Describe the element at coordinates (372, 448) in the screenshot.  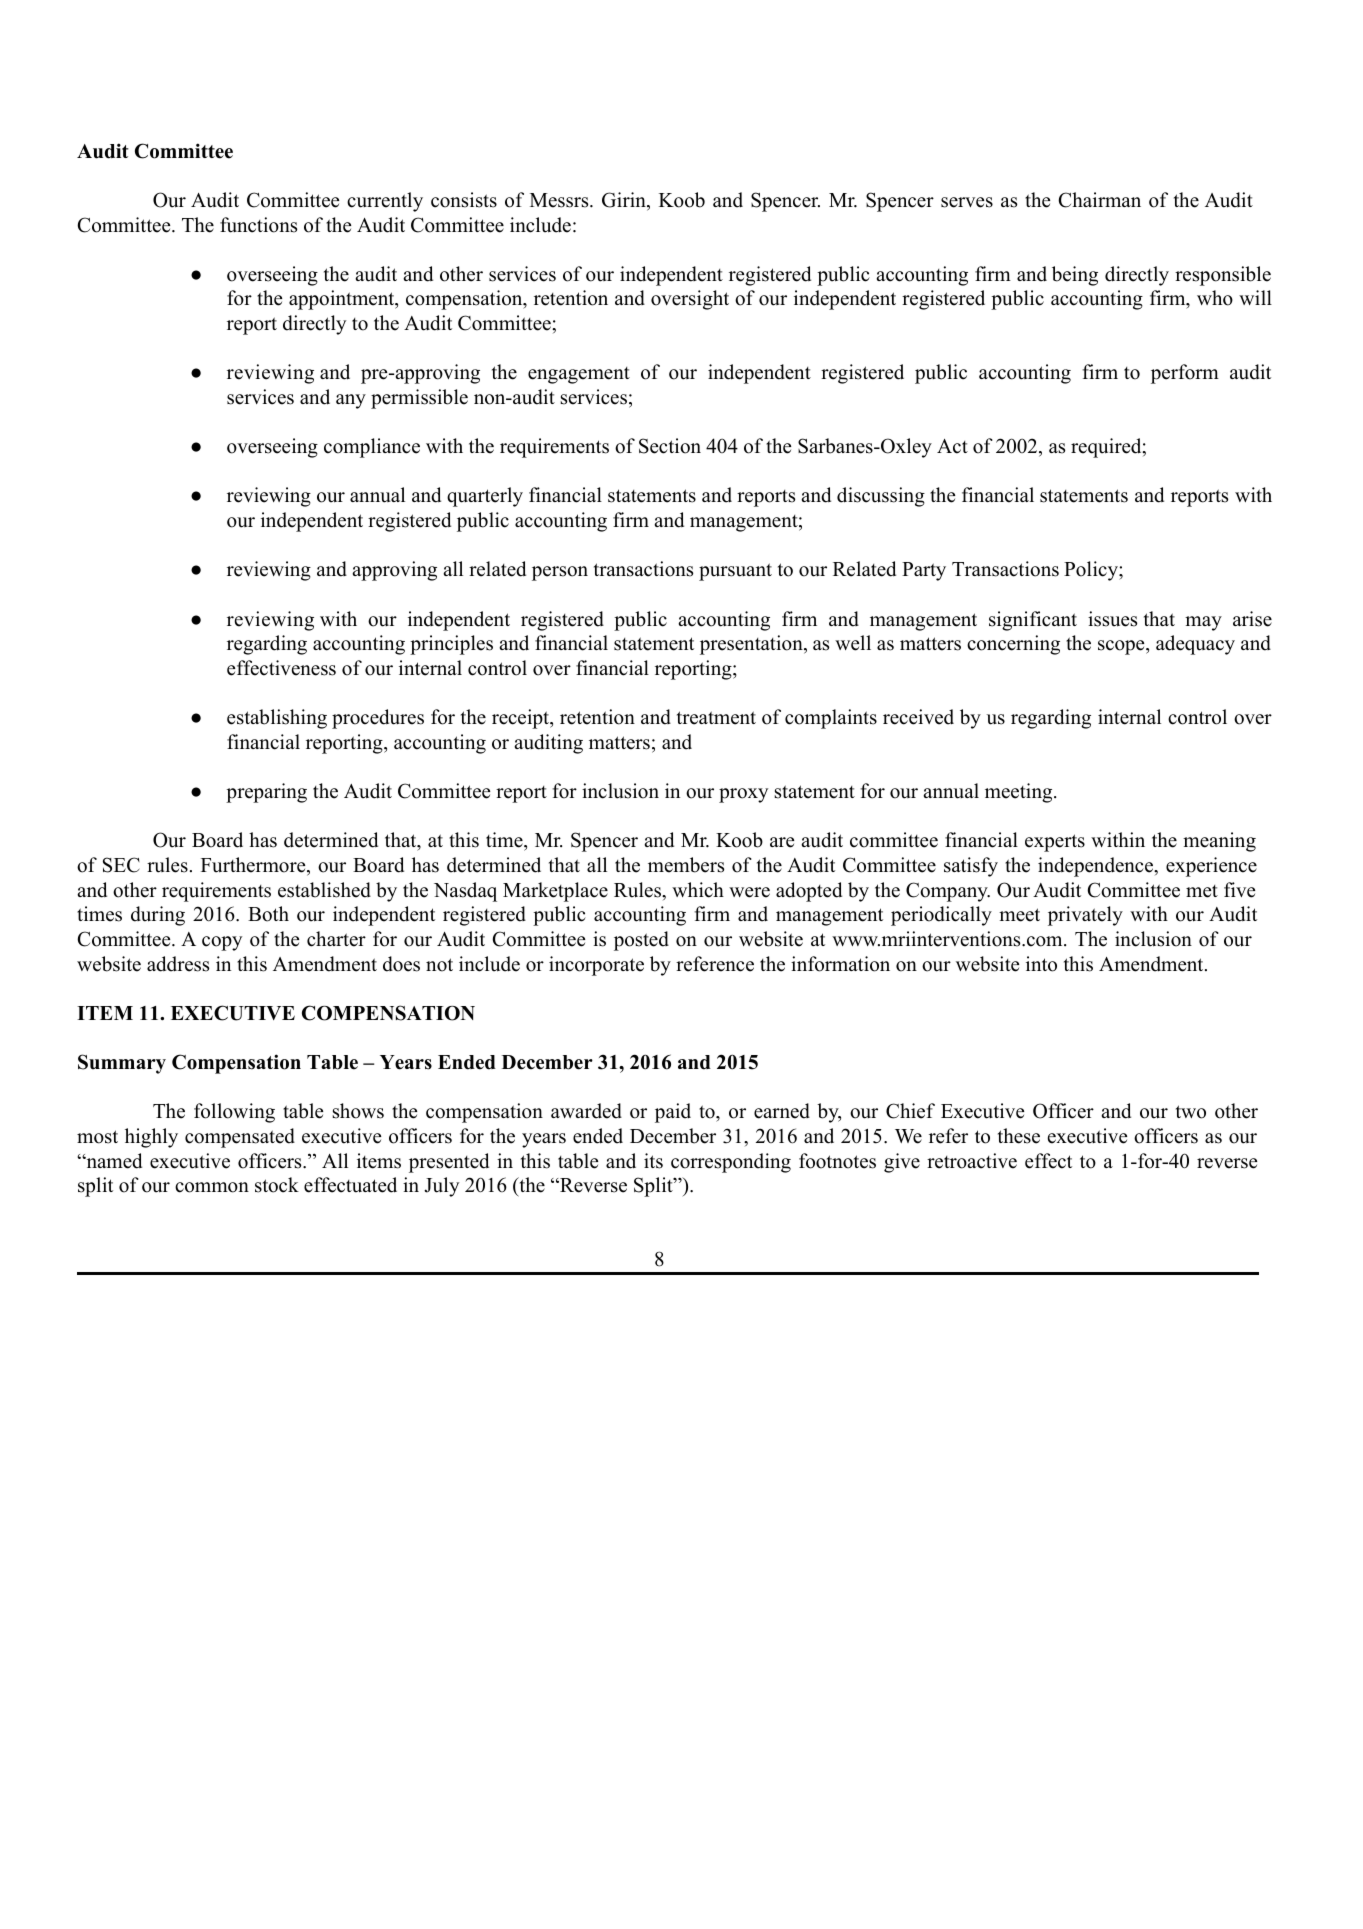
I see `compliance` at that location.
